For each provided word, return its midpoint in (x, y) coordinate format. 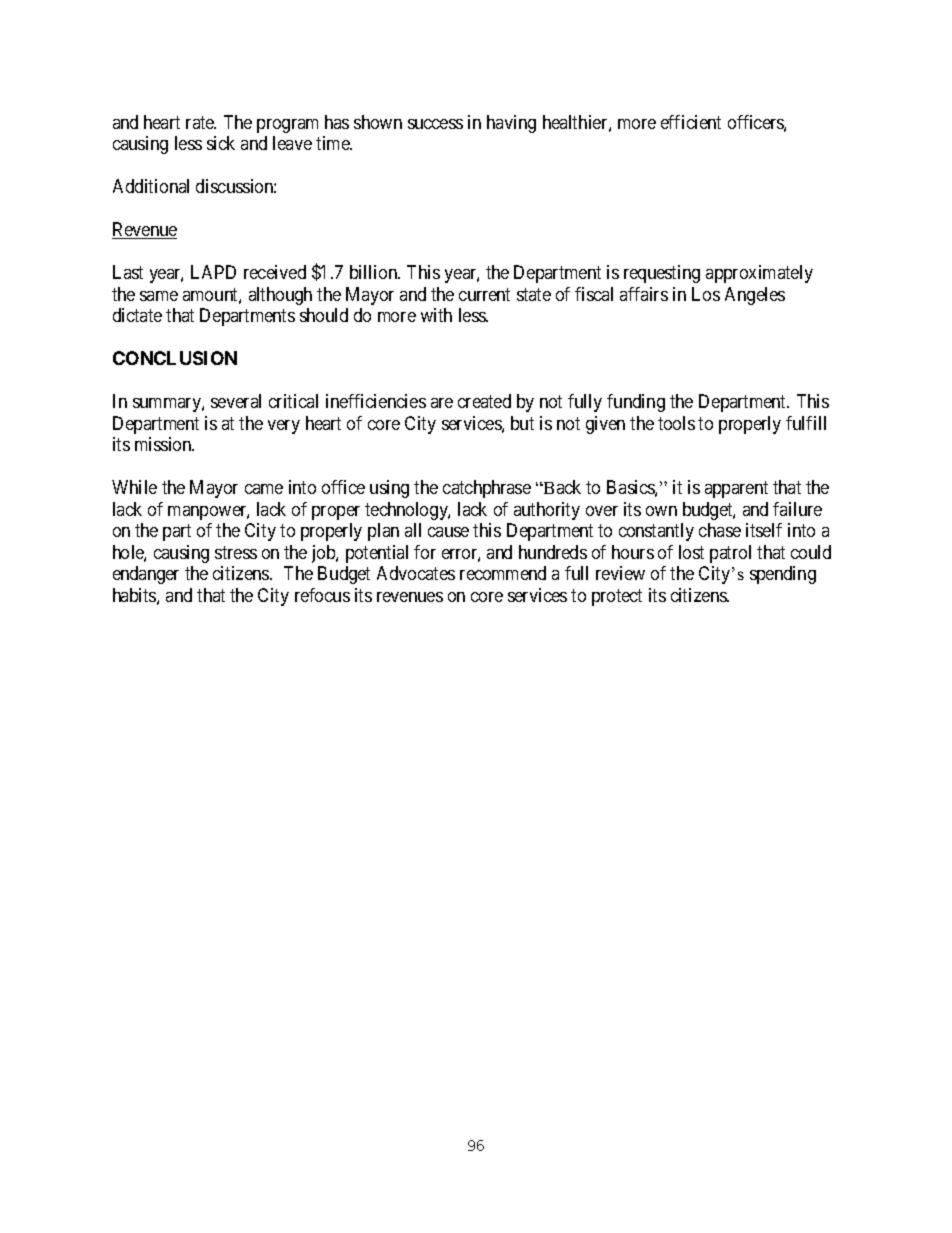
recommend (503, 573)
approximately (759, 274)
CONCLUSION (175, 358)
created (484, 401)
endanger (146, 575)
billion (375, 272)
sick (221, 143)
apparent (736, 489)
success (435, 124)
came (264, 489)
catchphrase (487, 489)
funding (636, 403)
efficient (691, 122)
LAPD (213, 272)
